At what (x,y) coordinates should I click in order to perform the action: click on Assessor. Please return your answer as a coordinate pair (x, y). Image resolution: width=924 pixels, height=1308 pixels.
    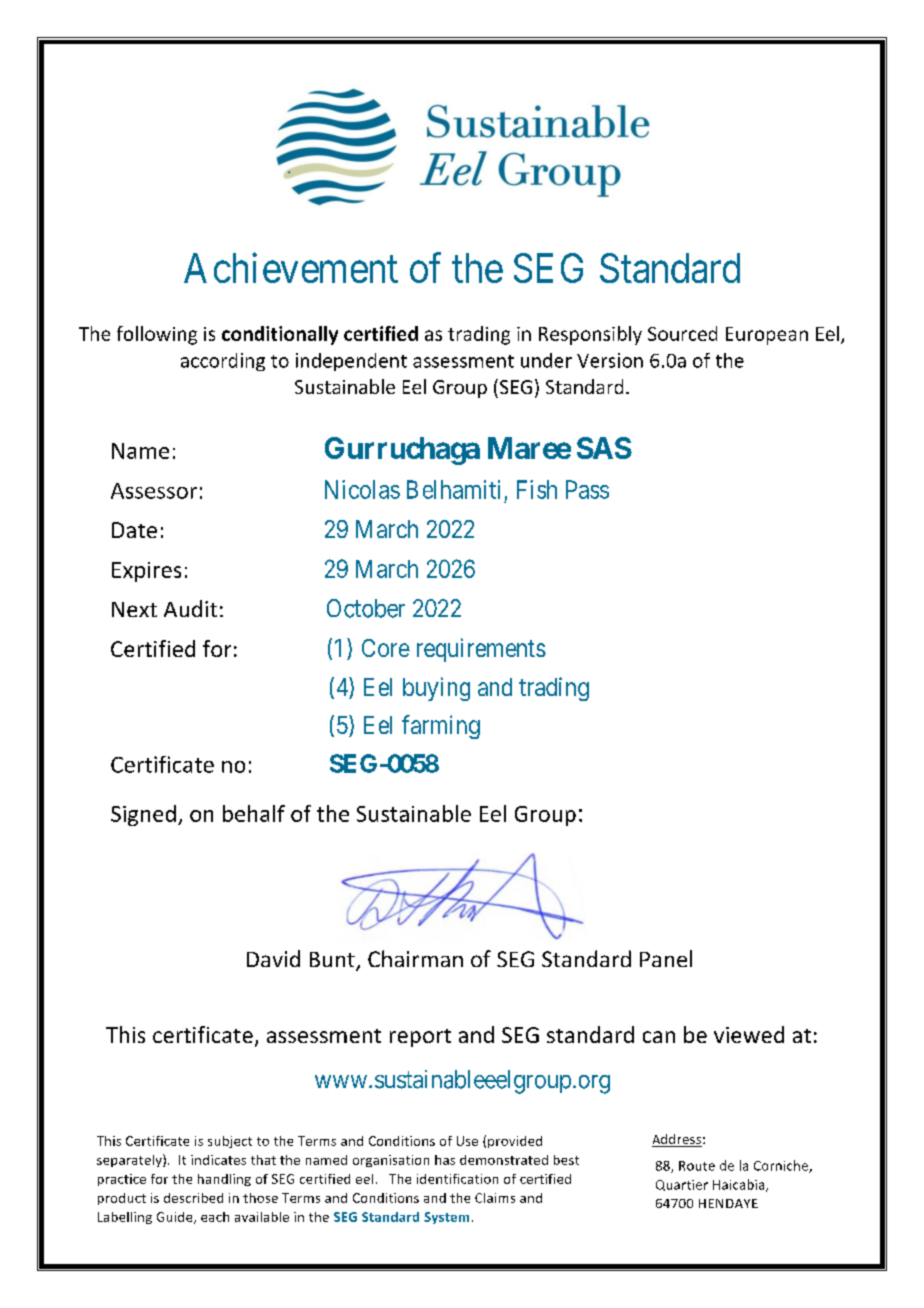
    Looking at the image, I should click on (154, 491).
